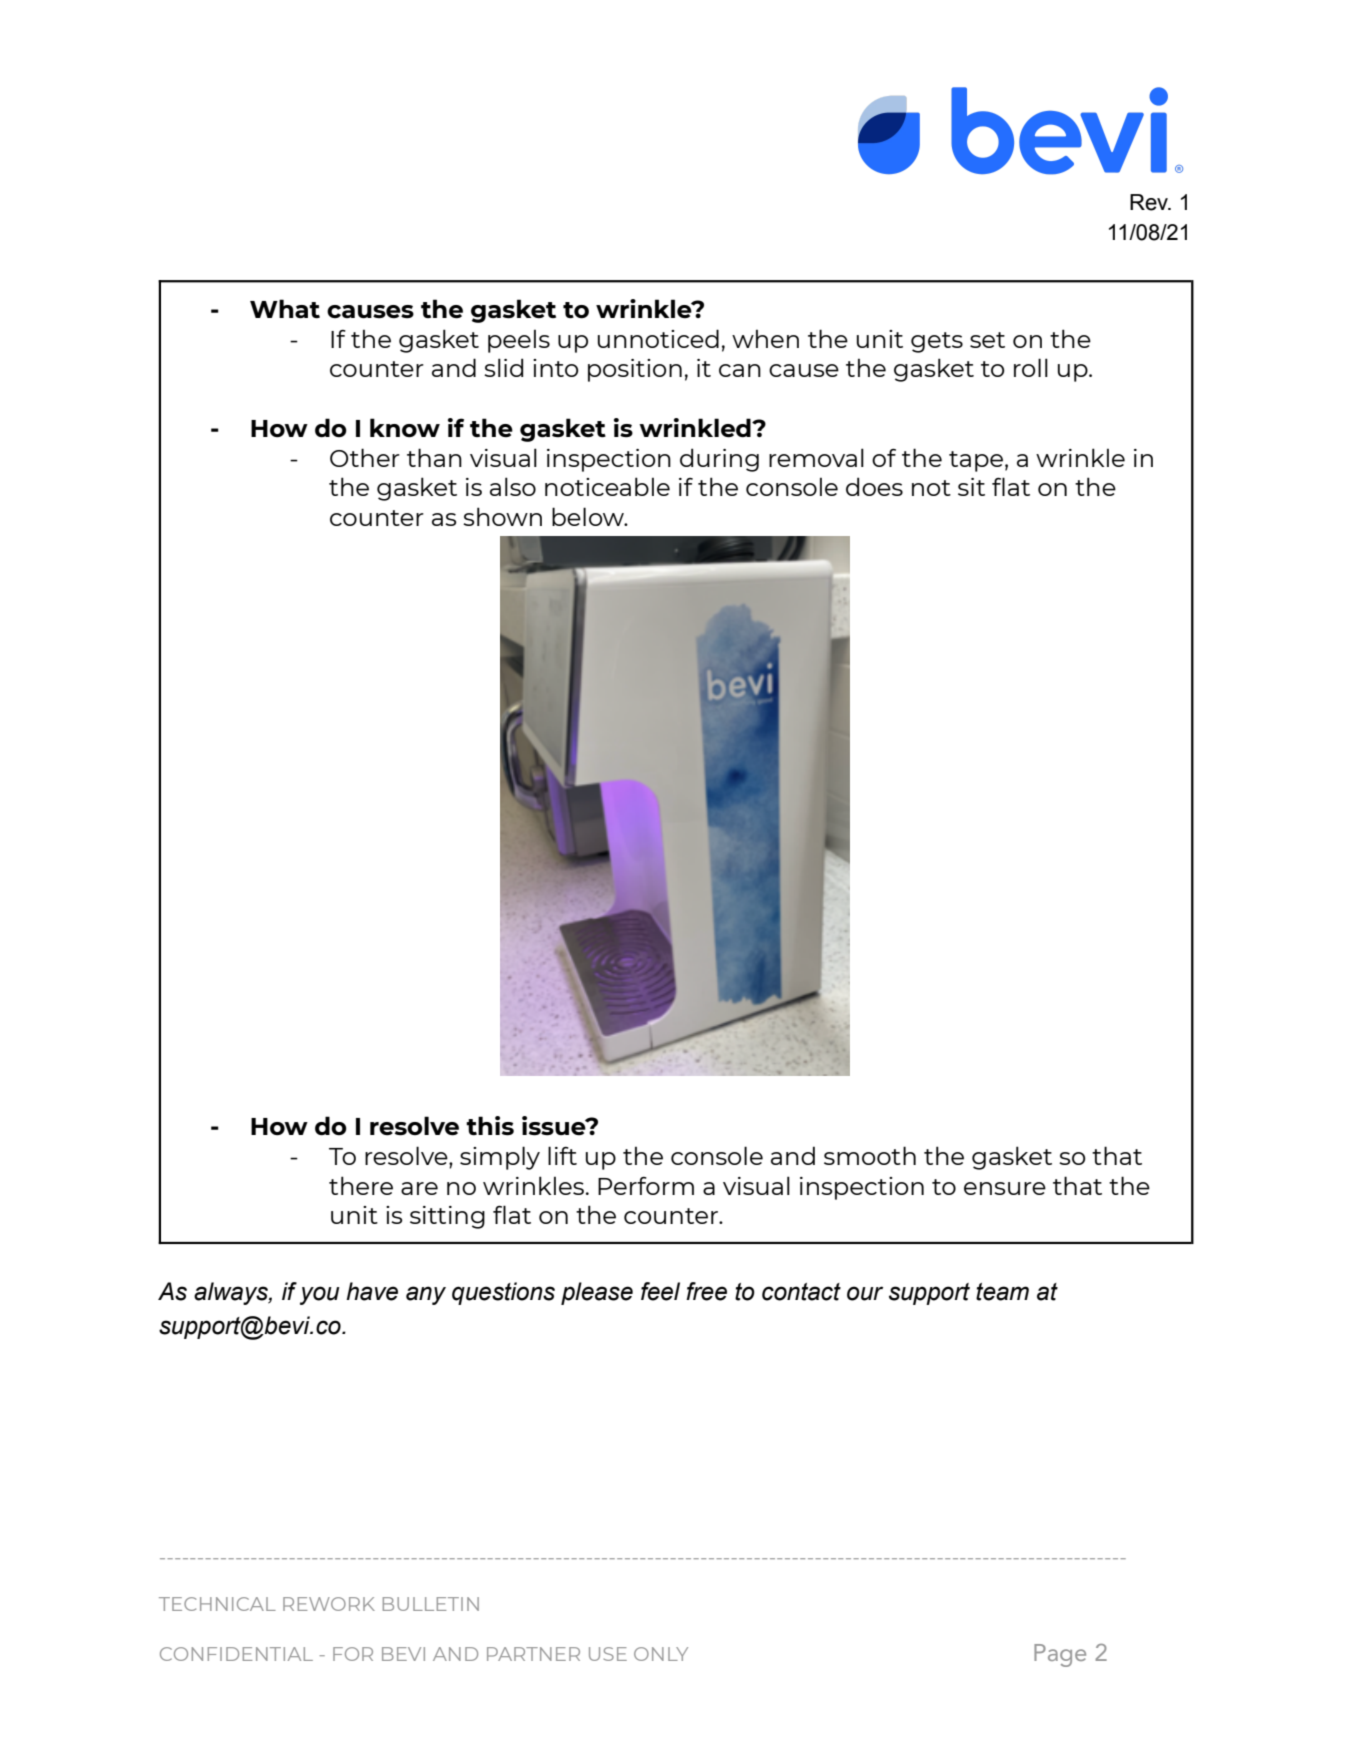 Image resolution: width=1350 pixels, height=1747 pixels. What do you see at coordinates (365, 457) in the image?
I see `Other` at bounding box center [365, 457].
